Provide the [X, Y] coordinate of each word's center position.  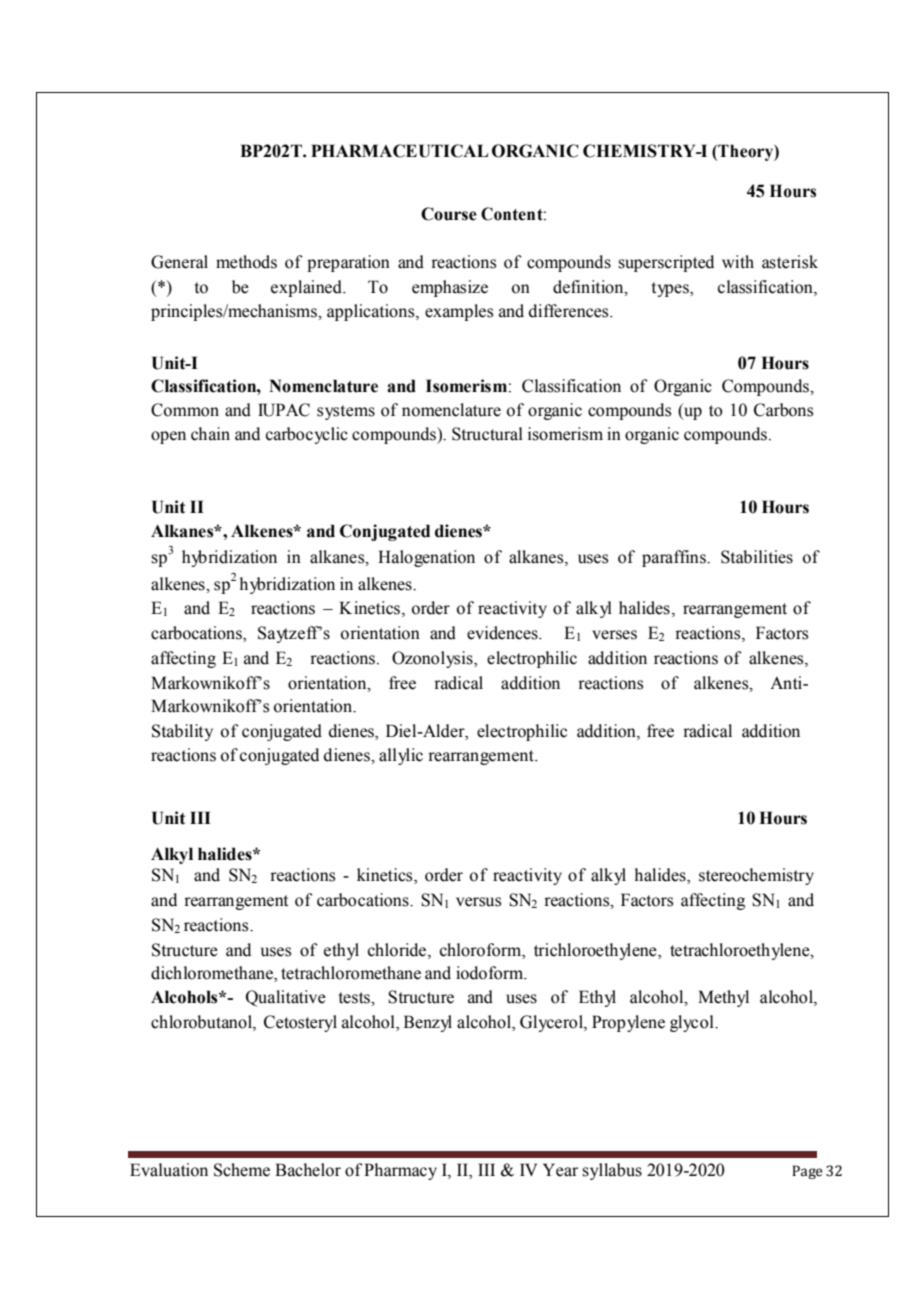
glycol [693, 1023]
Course [449, 214]
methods [246, 262]
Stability [182, 732]
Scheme [242, 1170]
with [738, 261]
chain [210, 434]
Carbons [783, 410]
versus [478, 902]
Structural [487, 434]
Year [560, 1170]
